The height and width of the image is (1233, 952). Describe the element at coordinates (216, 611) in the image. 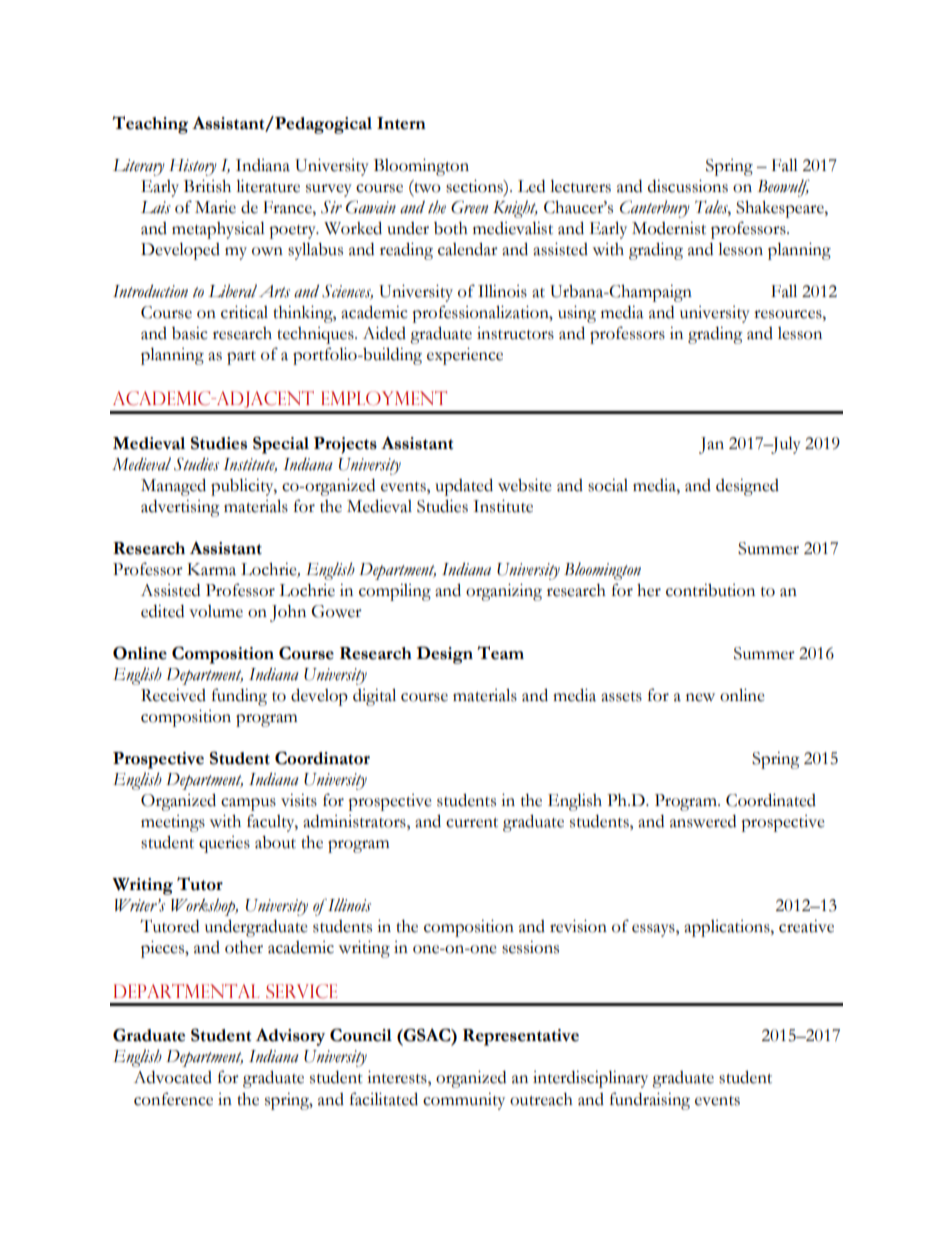

I see `volume` at that location.
